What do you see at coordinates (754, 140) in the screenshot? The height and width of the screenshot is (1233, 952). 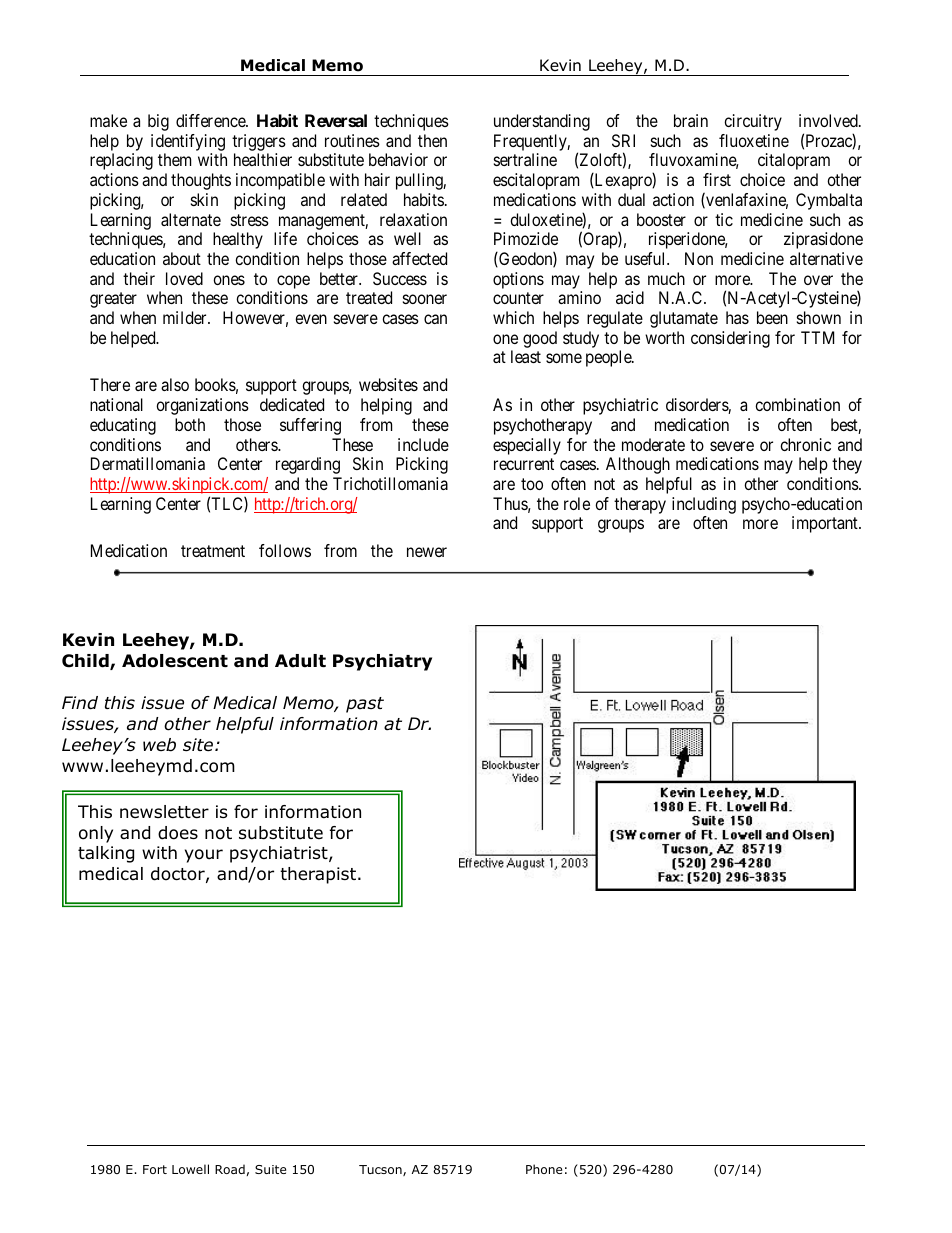 I see `fluoxetine` at bounding box center [754, 140].
